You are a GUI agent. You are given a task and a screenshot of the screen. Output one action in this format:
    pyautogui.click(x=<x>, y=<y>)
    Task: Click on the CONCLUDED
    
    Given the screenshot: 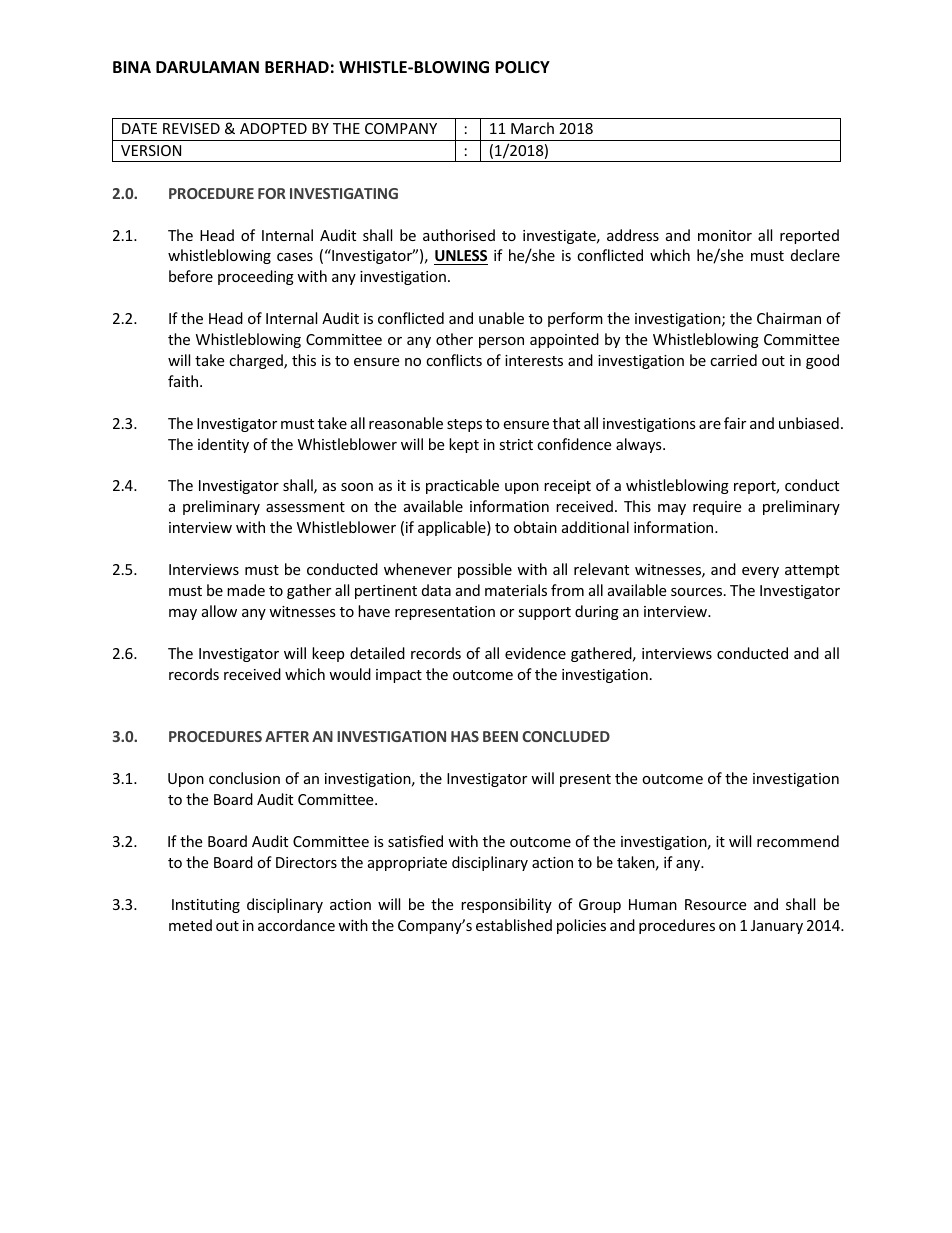 What is the action you would take?
    pyautogui.click(x=566, y=736)
